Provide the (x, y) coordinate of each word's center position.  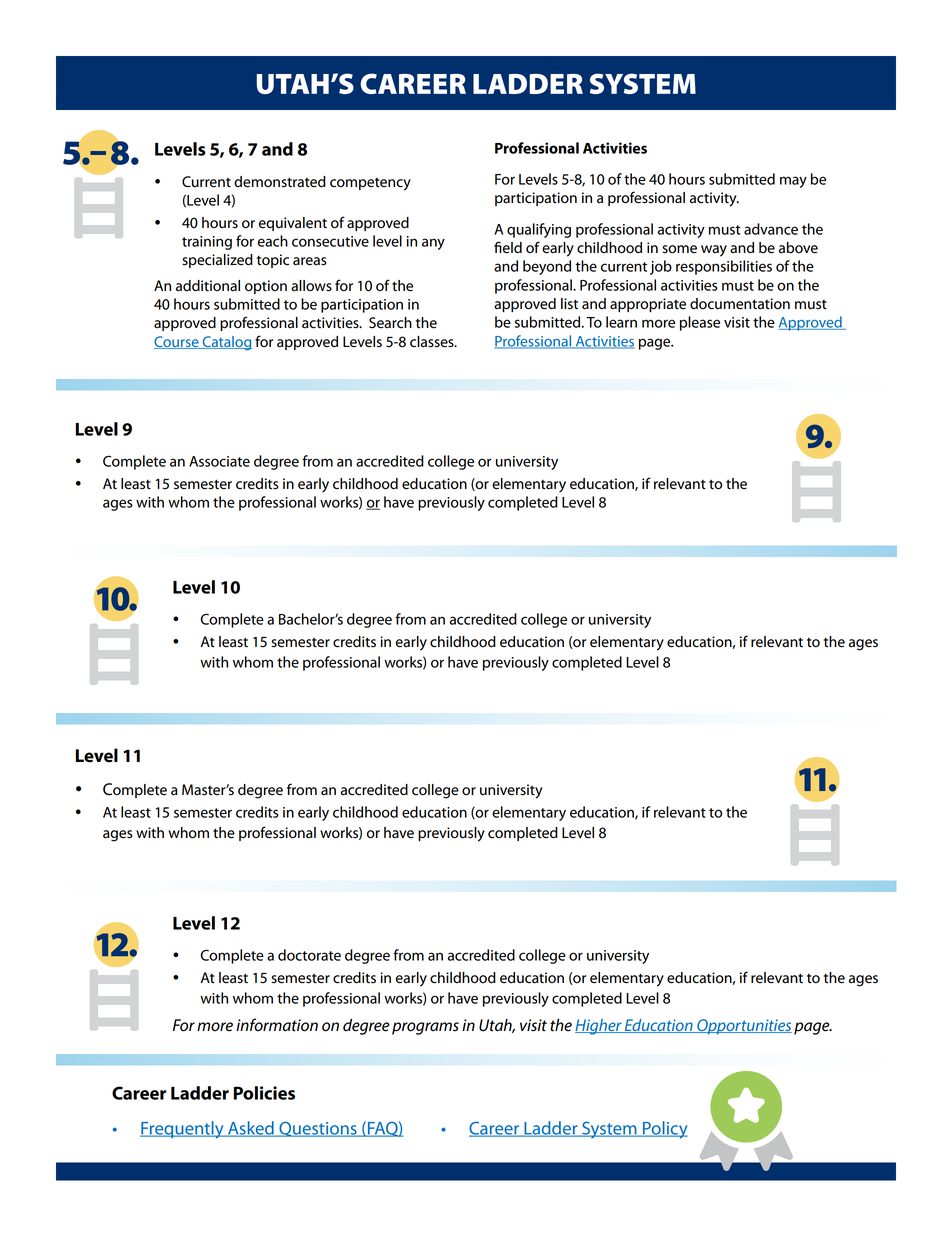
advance (771, 229)
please (700, 323)
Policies (264, 1093)
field (508, 247)
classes (433, 342)
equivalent (293, 224)
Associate (219, 461)
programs (425, 1028)
